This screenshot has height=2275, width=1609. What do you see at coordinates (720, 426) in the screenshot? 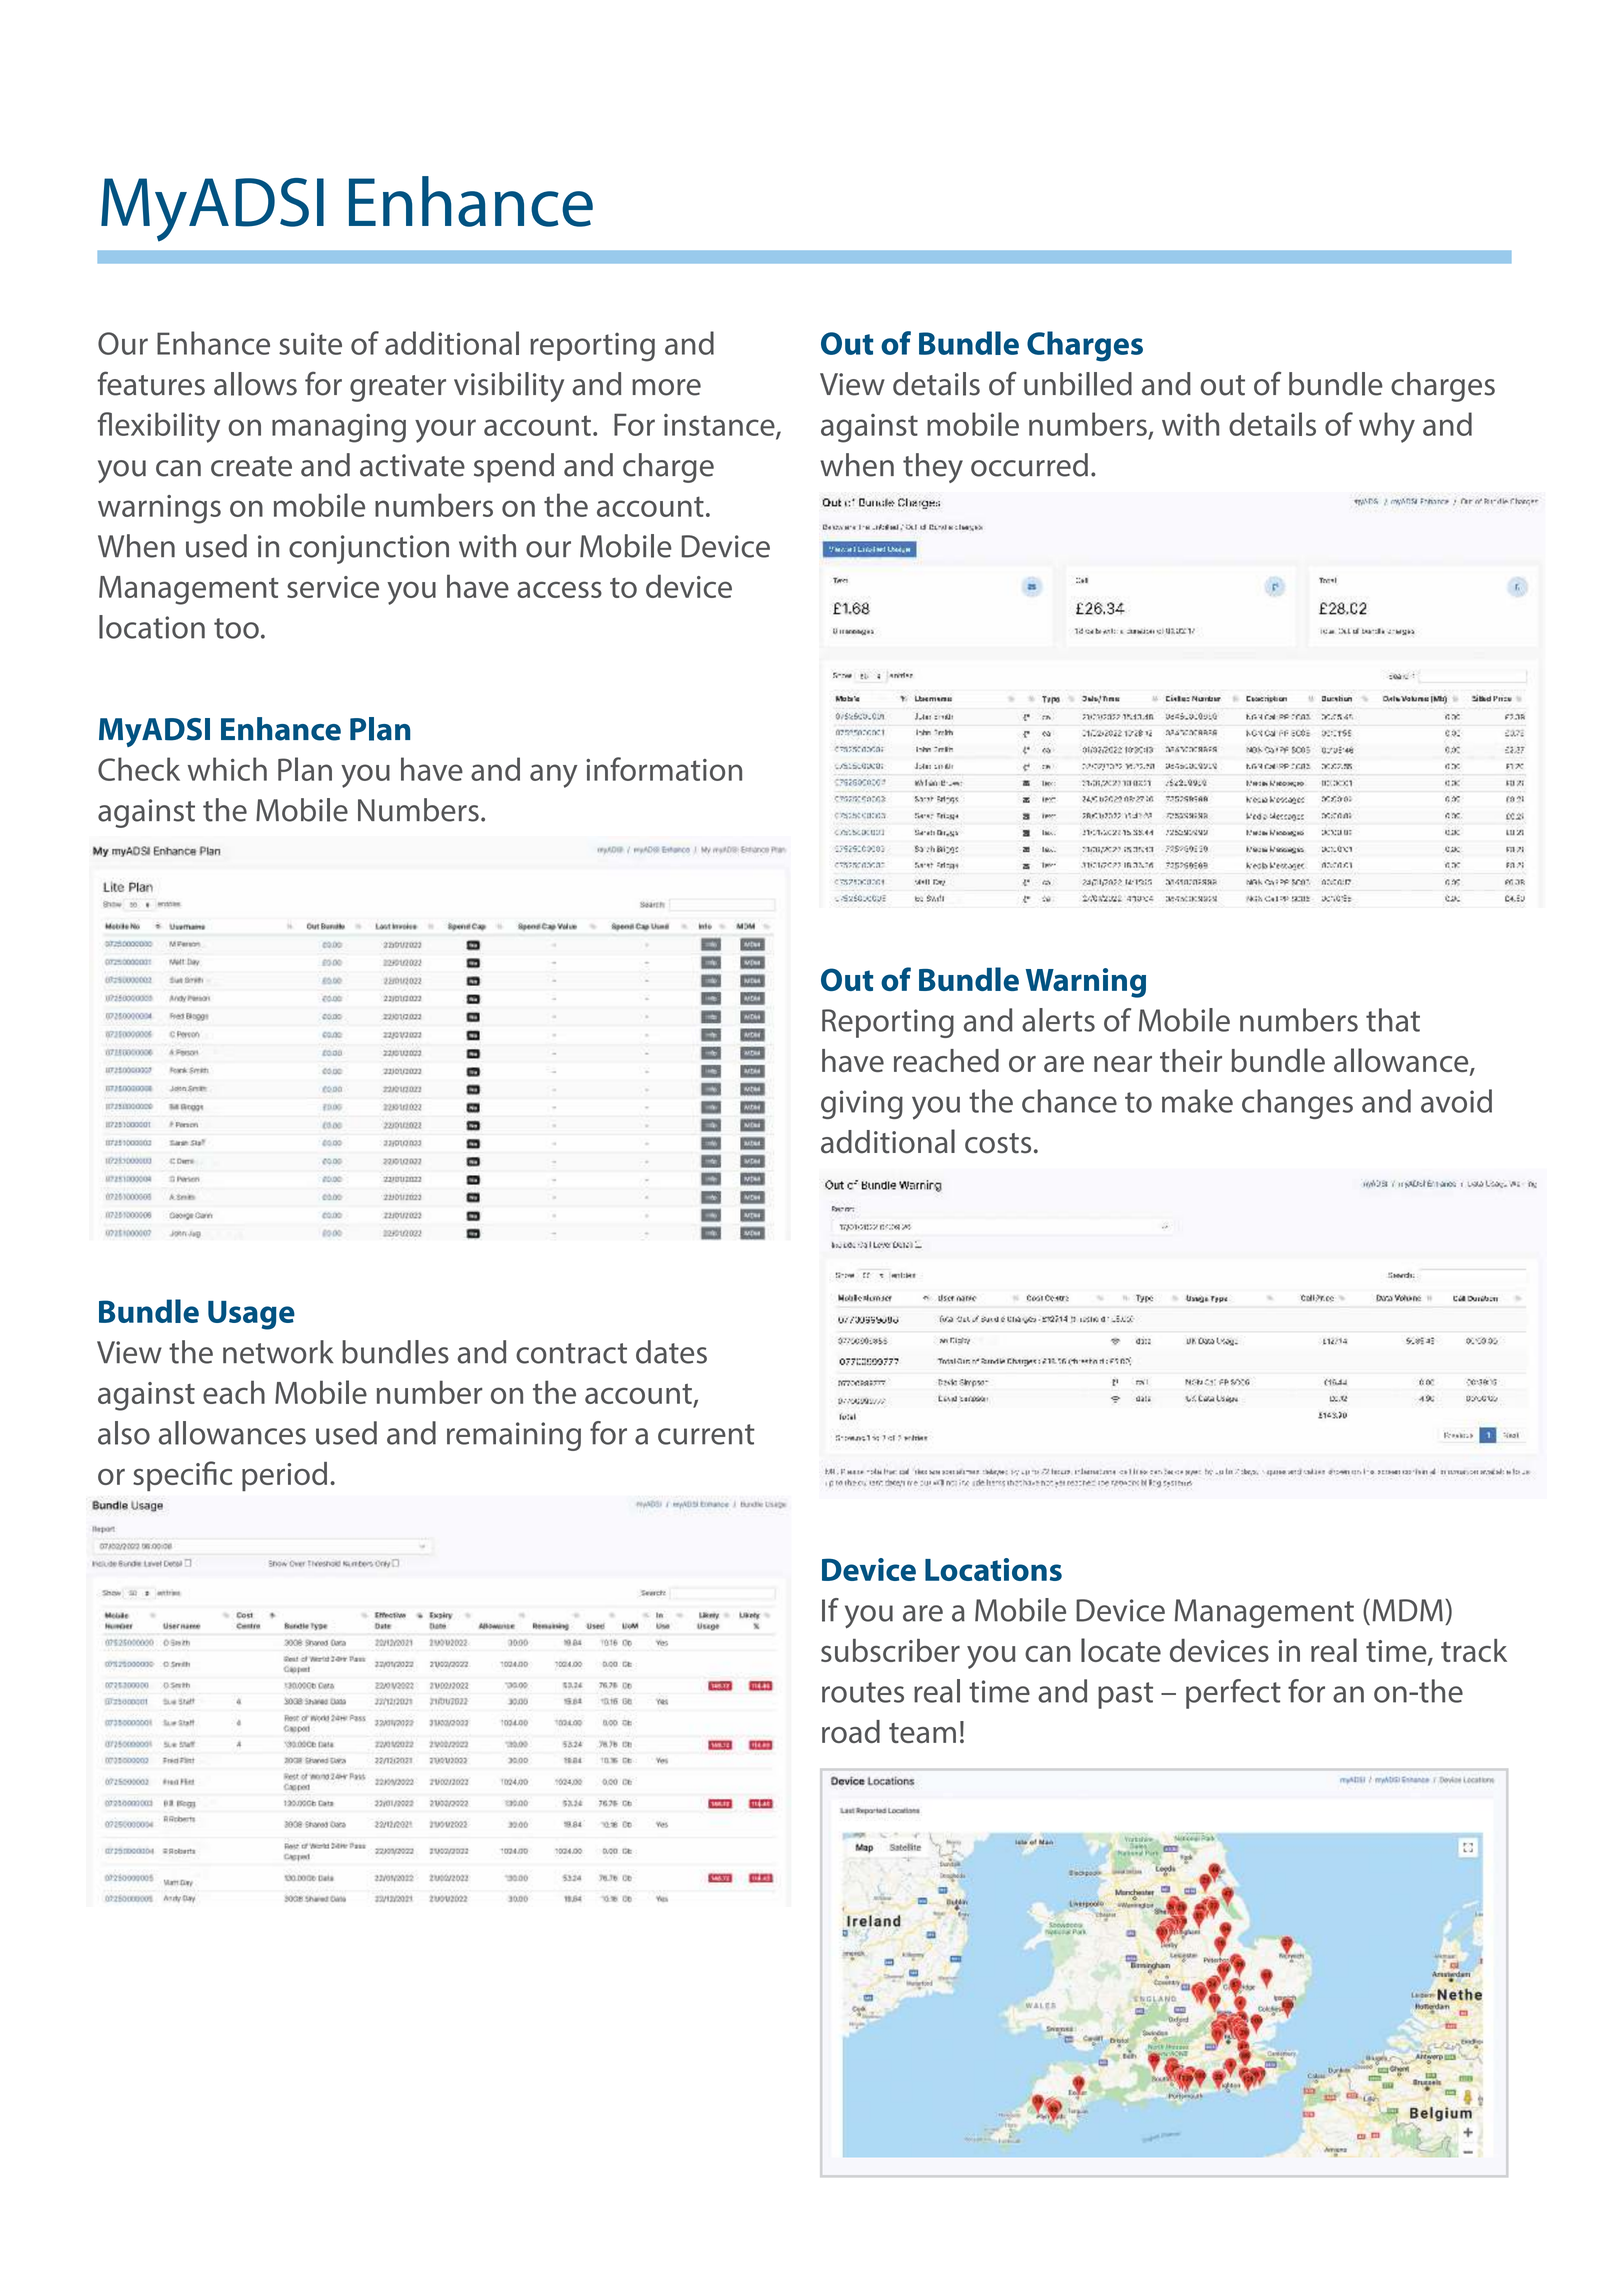
I see `instance` at bounding box center [720, 426].
